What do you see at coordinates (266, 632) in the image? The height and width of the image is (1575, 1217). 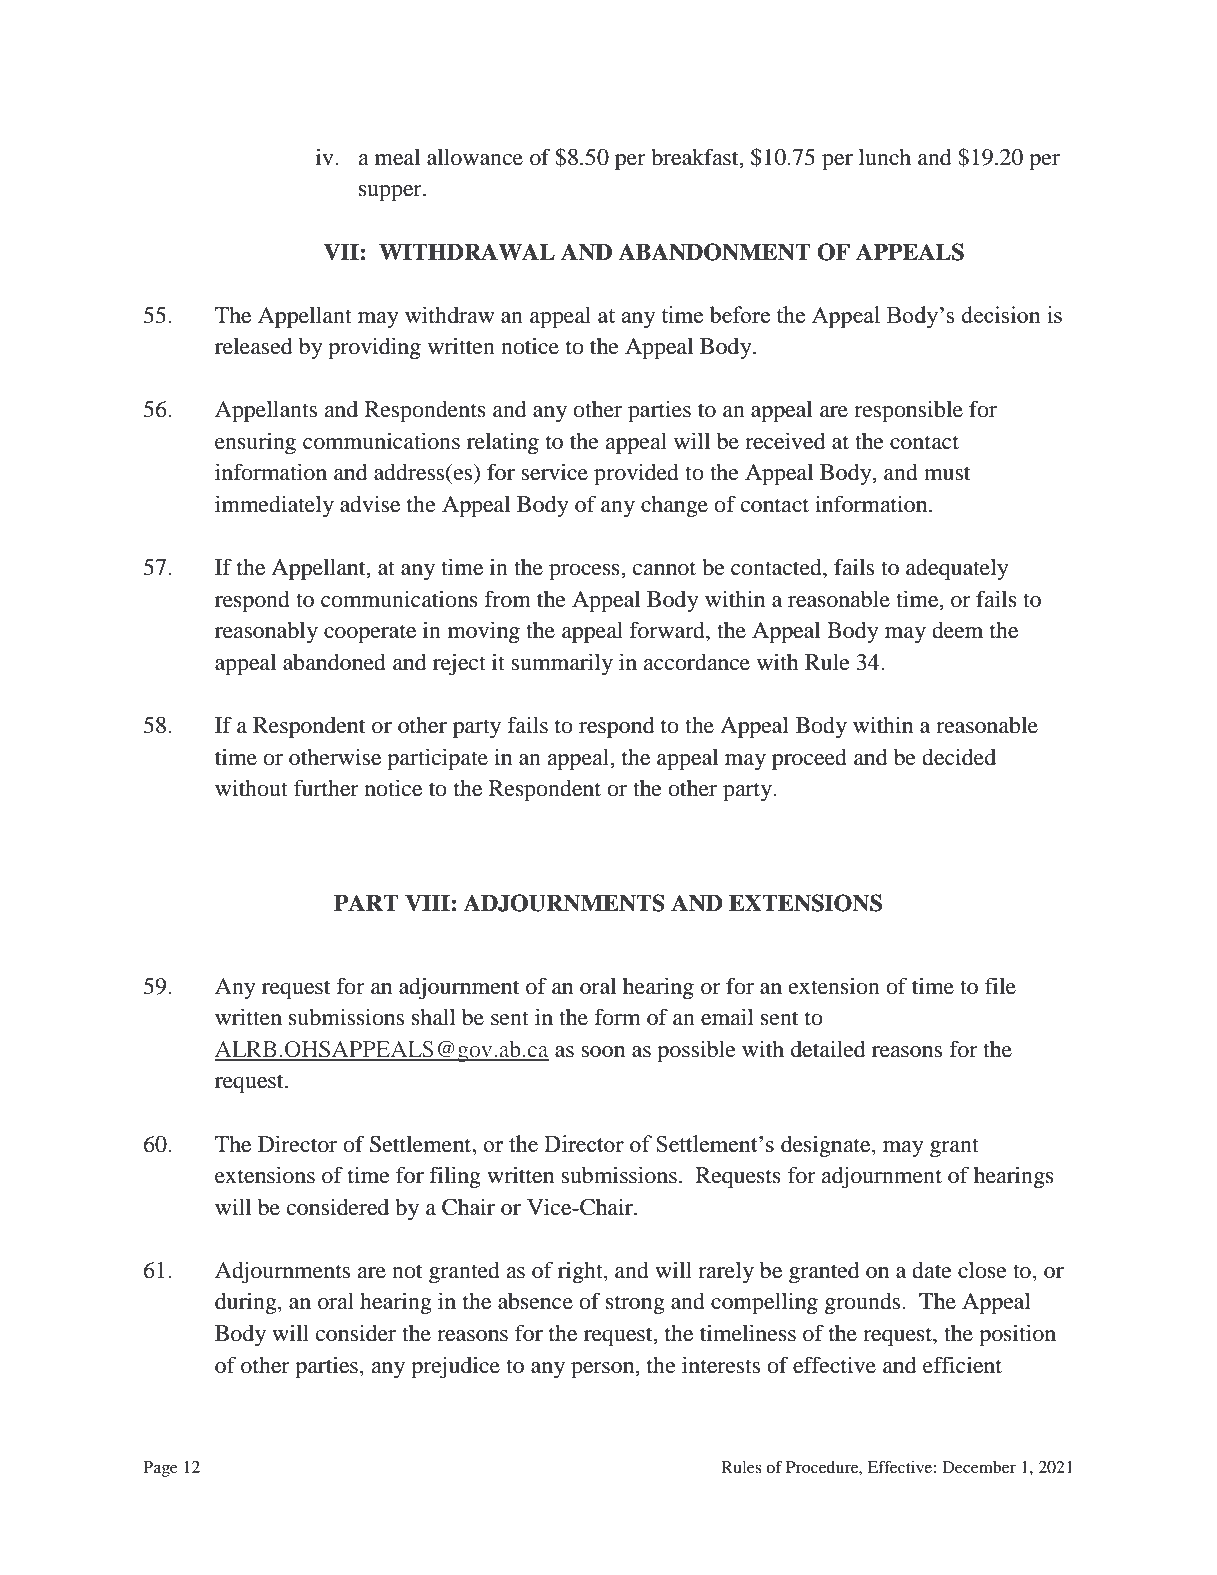 I see `reasonably` at bounding box center [266, 632].
